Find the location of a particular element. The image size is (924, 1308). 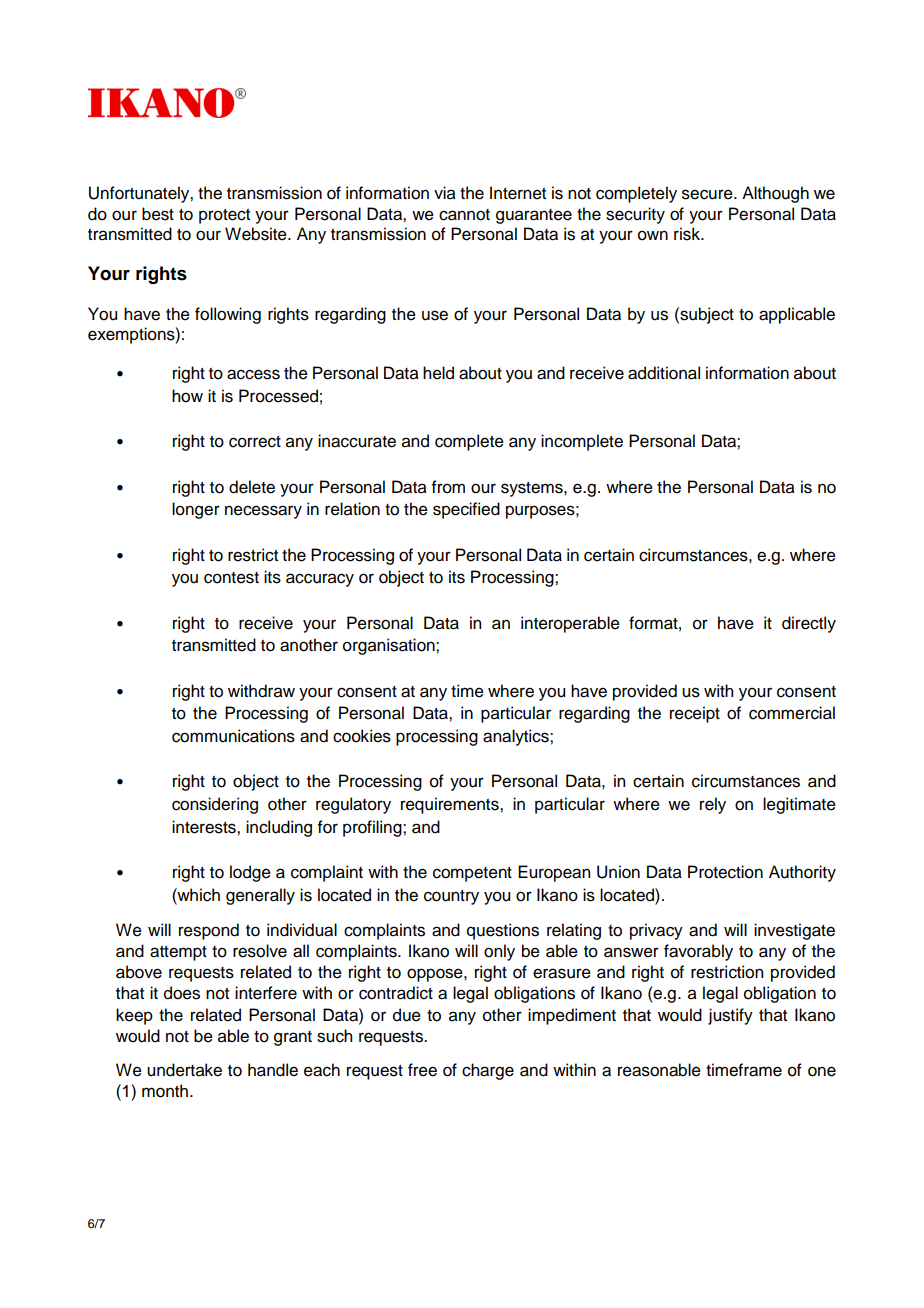

interests is located at coordinates (205, 827).
